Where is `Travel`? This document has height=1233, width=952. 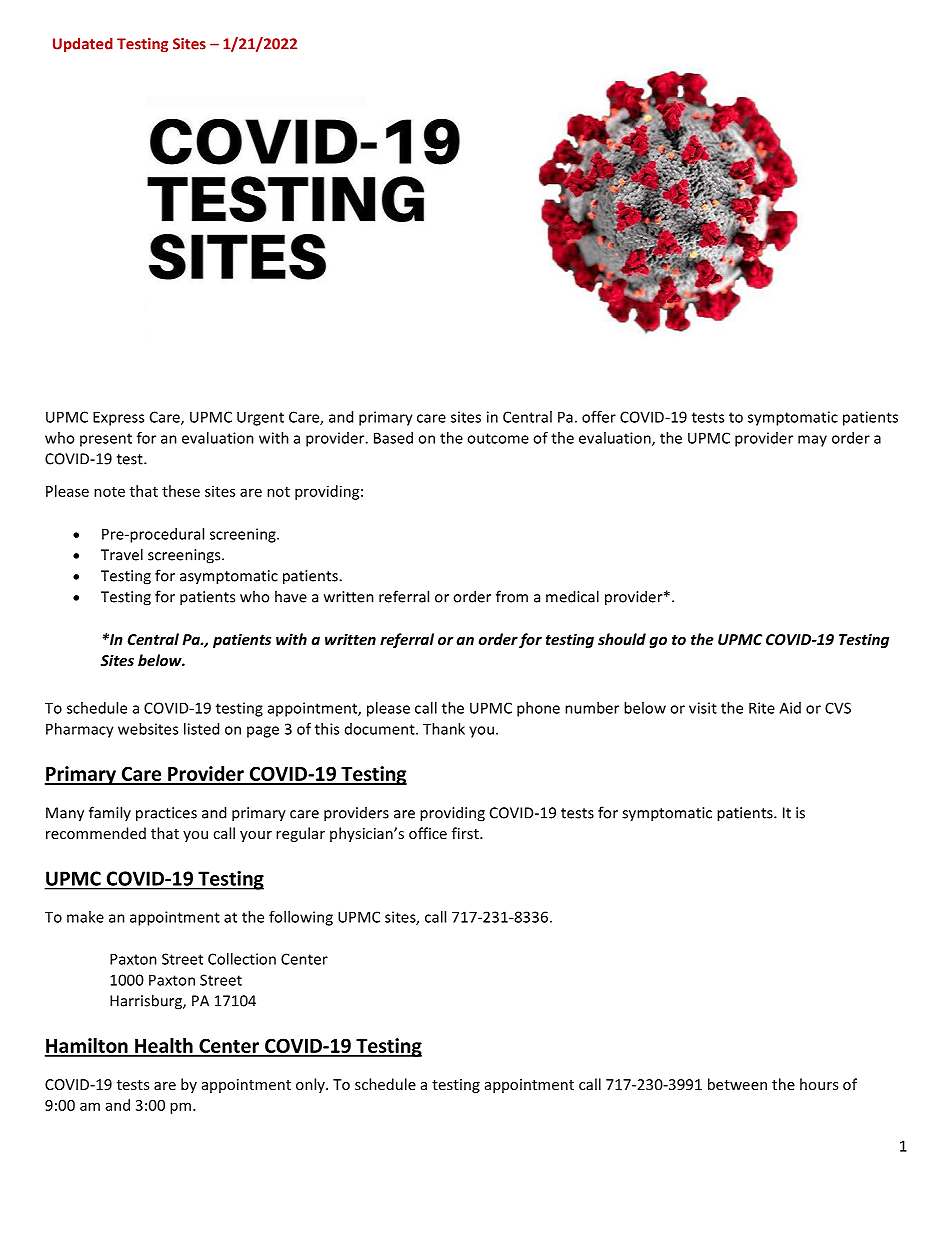
Travel is located at coordinates (122, 554).
